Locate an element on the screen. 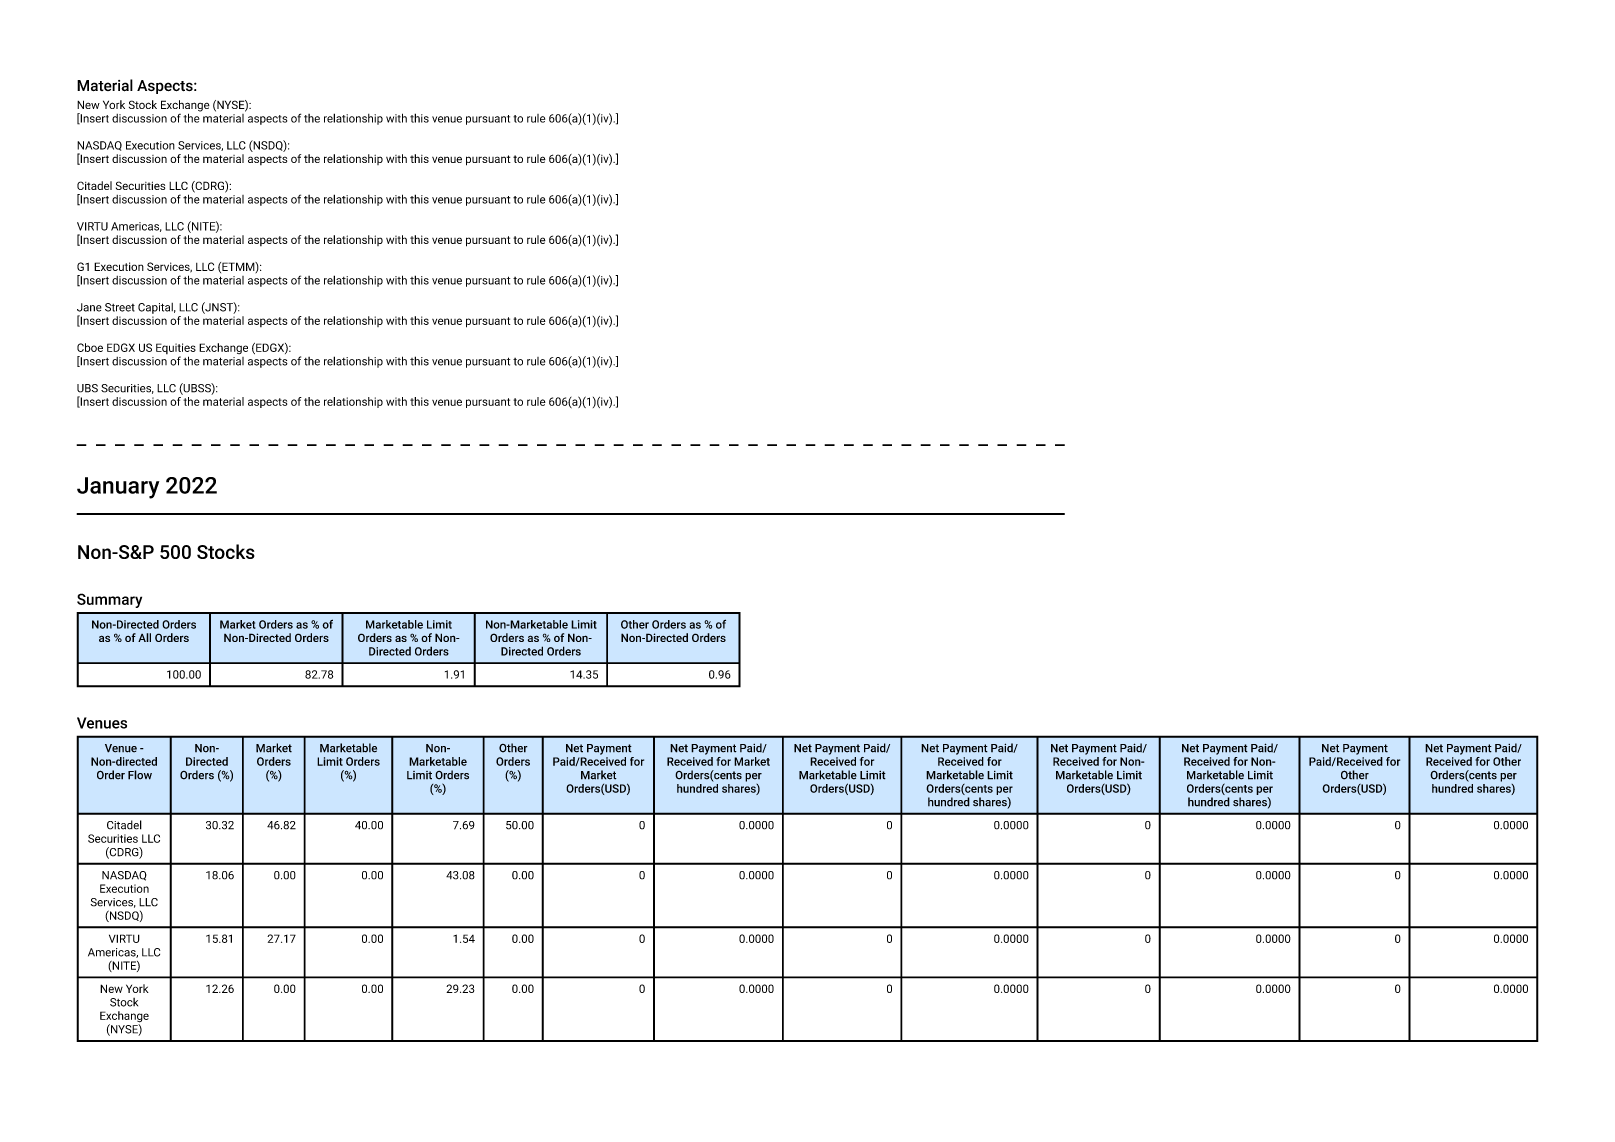 Image resolution: width=1615 pixels, height=1142 pixels. Cboe is located at coordinates (90, 347).
